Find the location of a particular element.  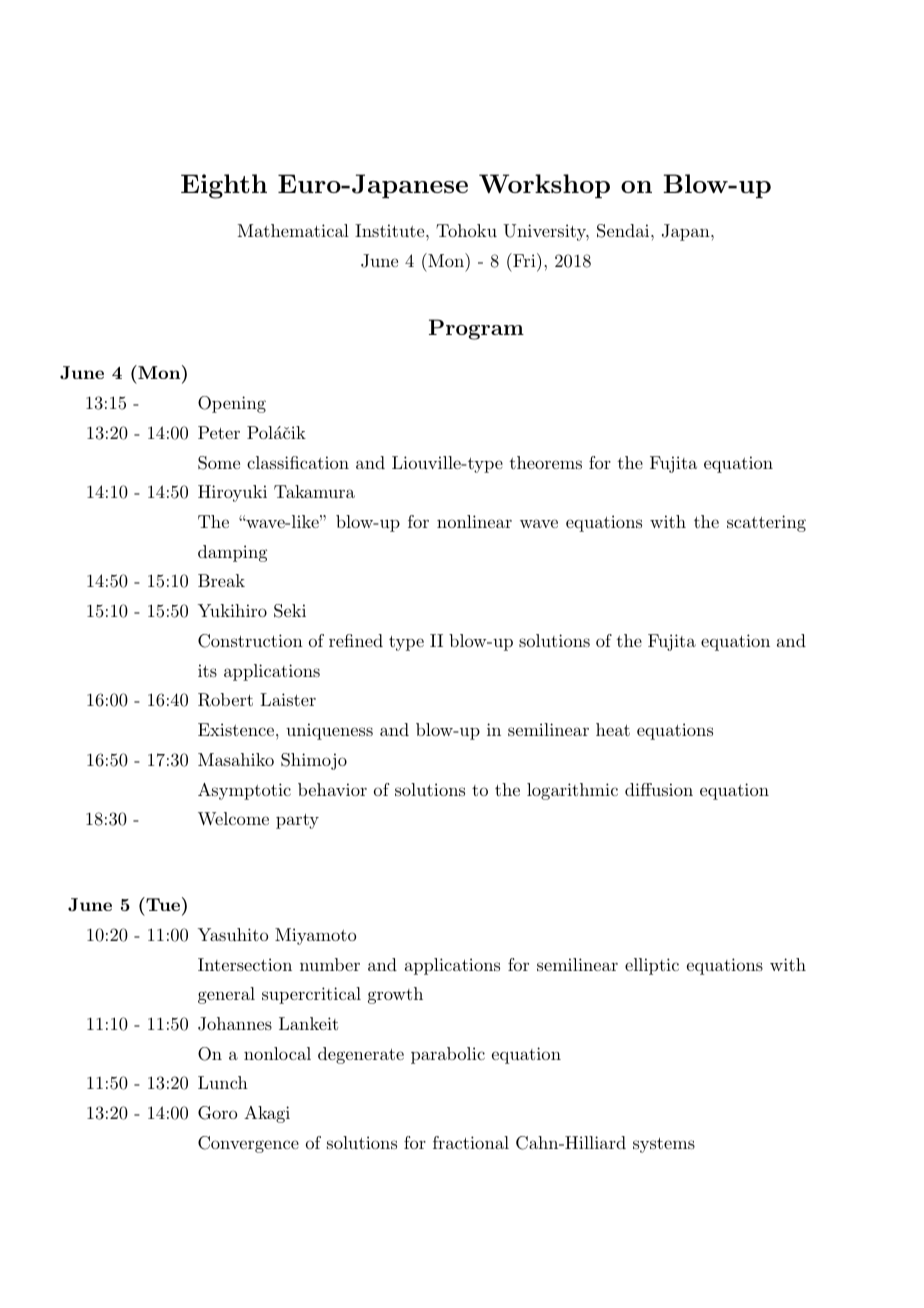

Eighth is located at coordinates (224, 186).
